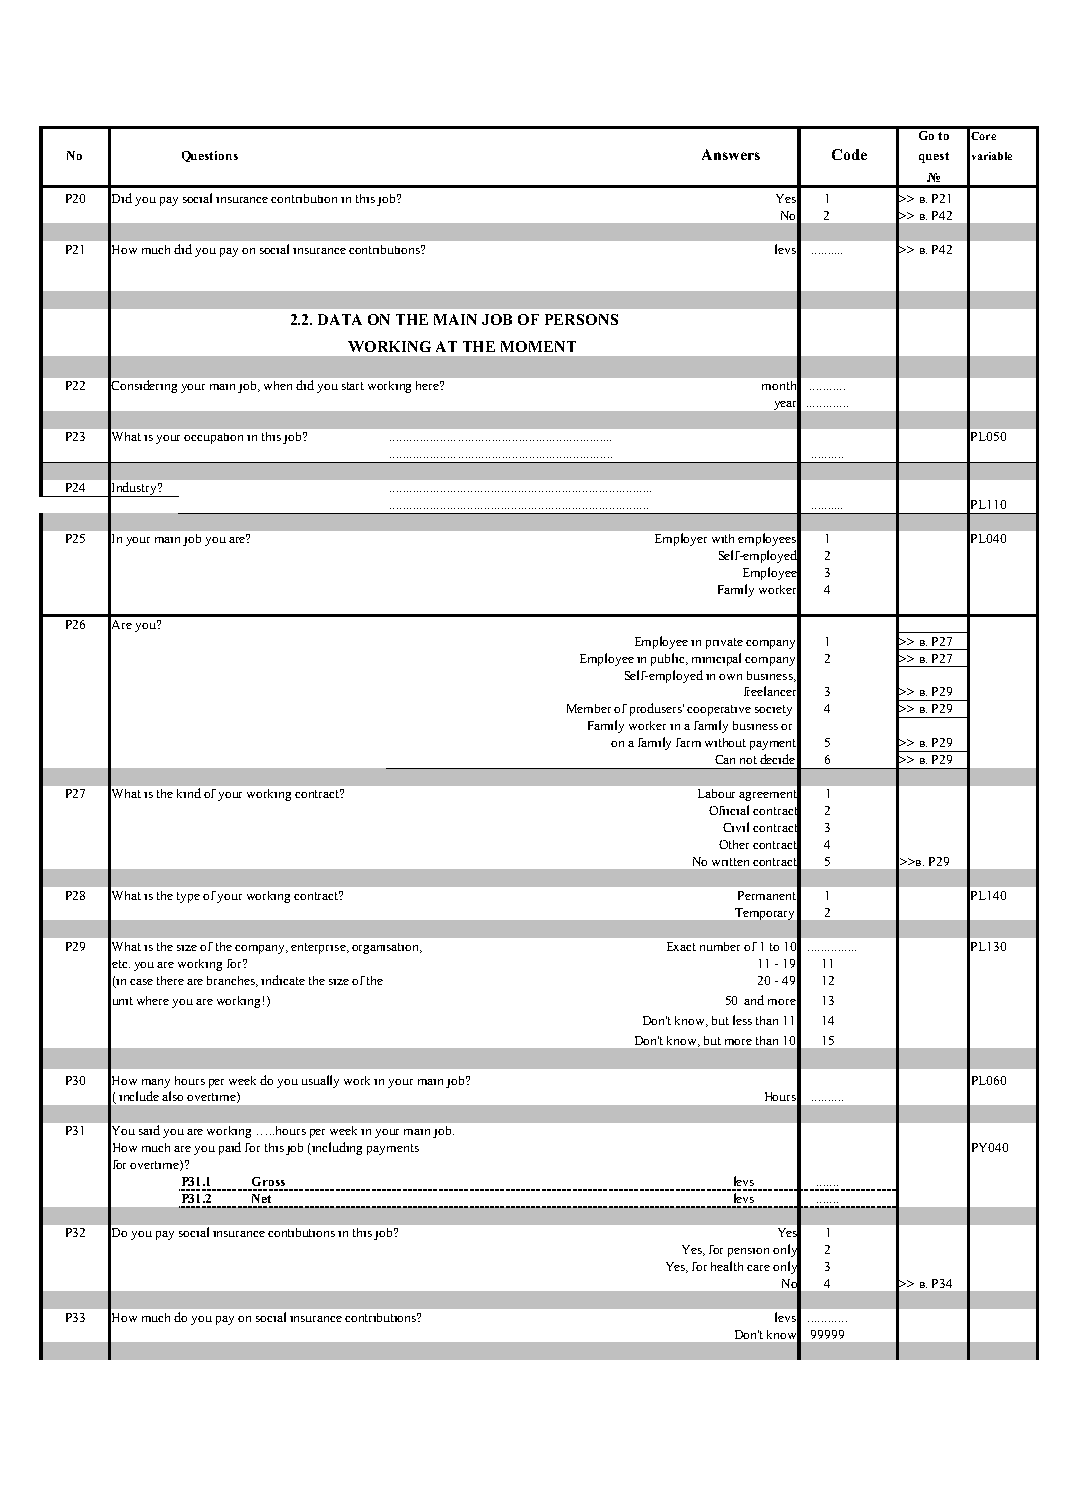 This screenshot has width=1065, height=1506. Describe the element at coordinates (581, 319) in the screenshot. I see `PERSONS` at that location.
